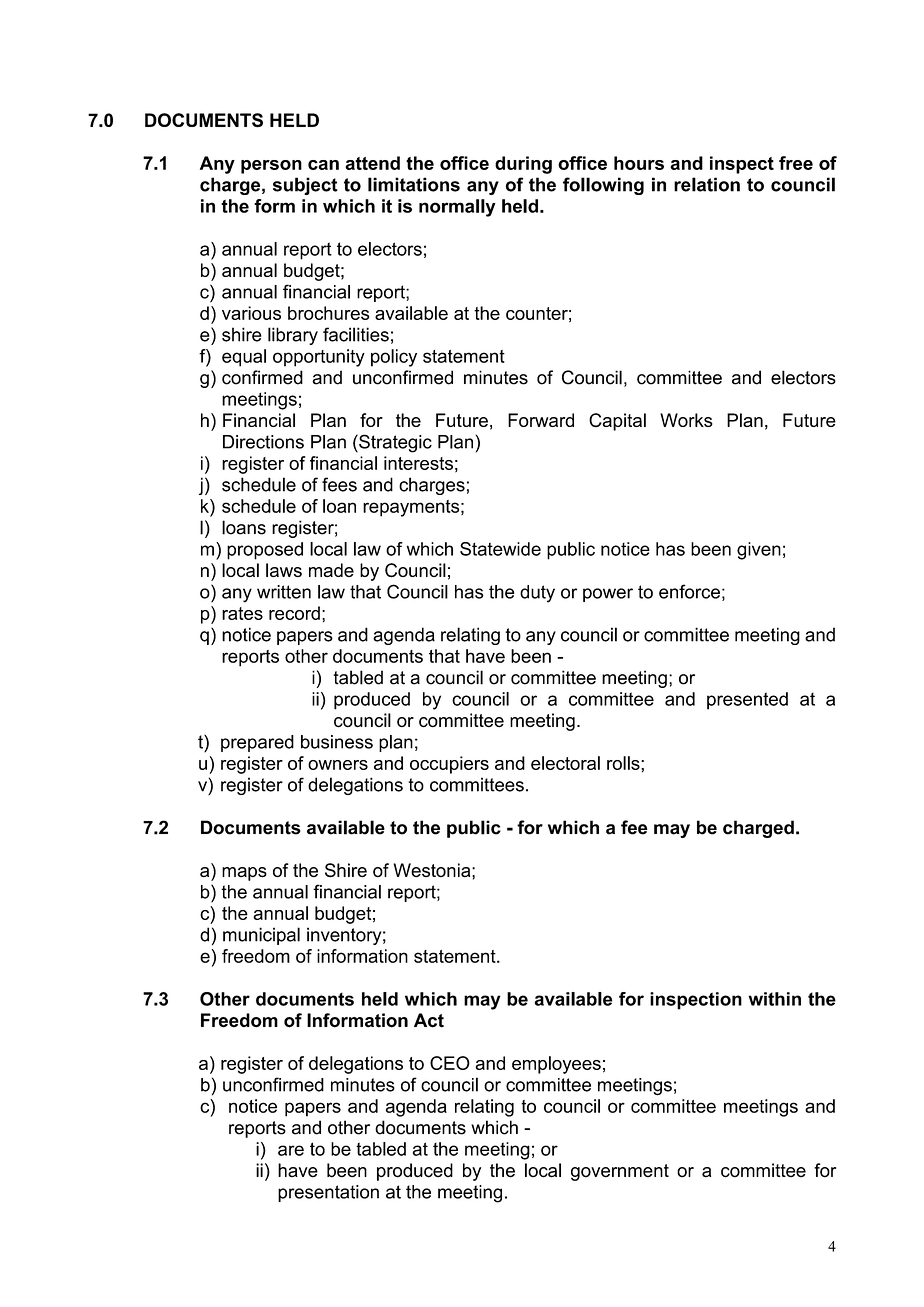  What do you see at coordinates (747, 701) in the image?
I see `presented` at bounding box center [747, 701].
